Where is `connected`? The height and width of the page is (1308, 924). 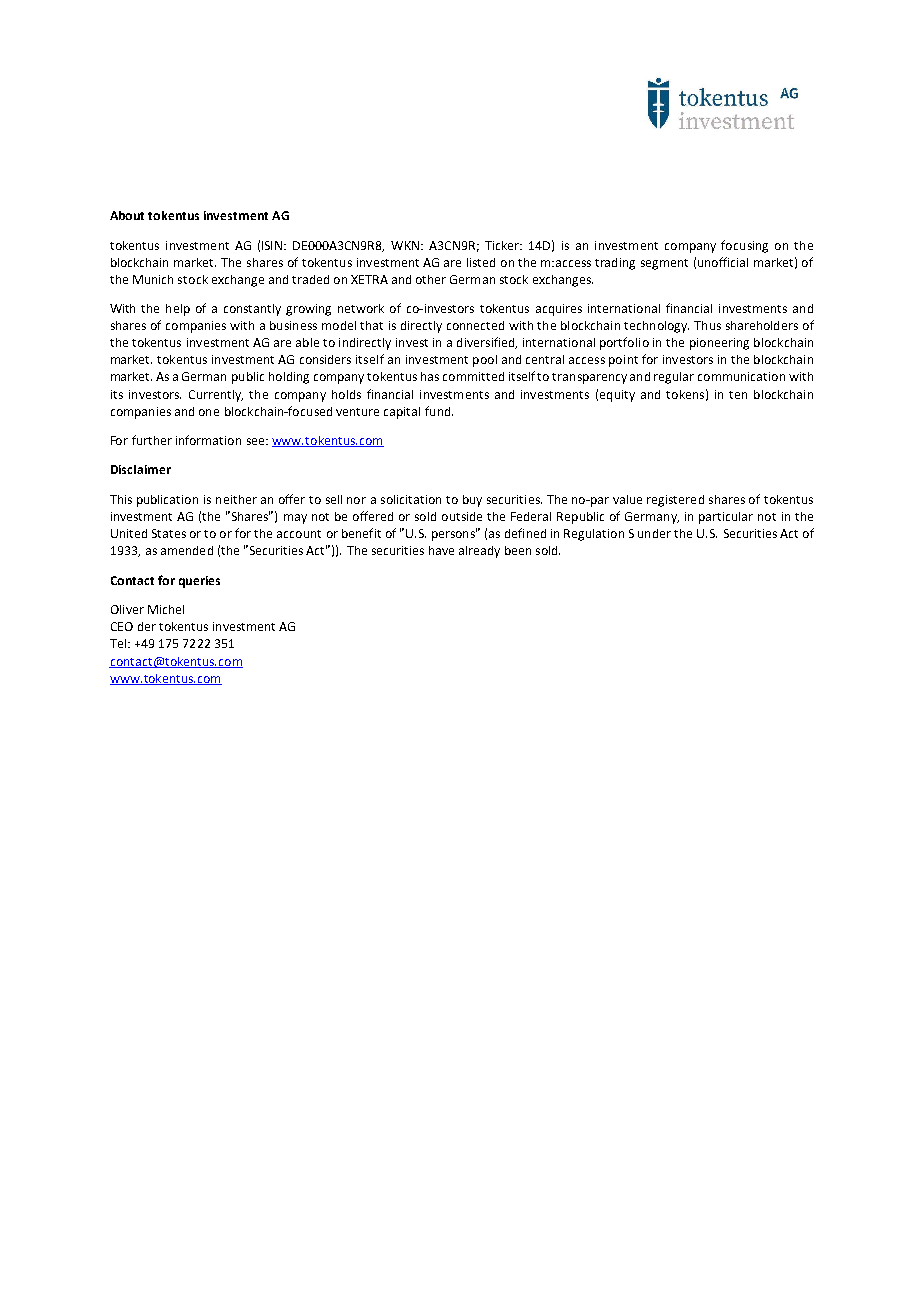
connected is located at coordinates (475, 325).
